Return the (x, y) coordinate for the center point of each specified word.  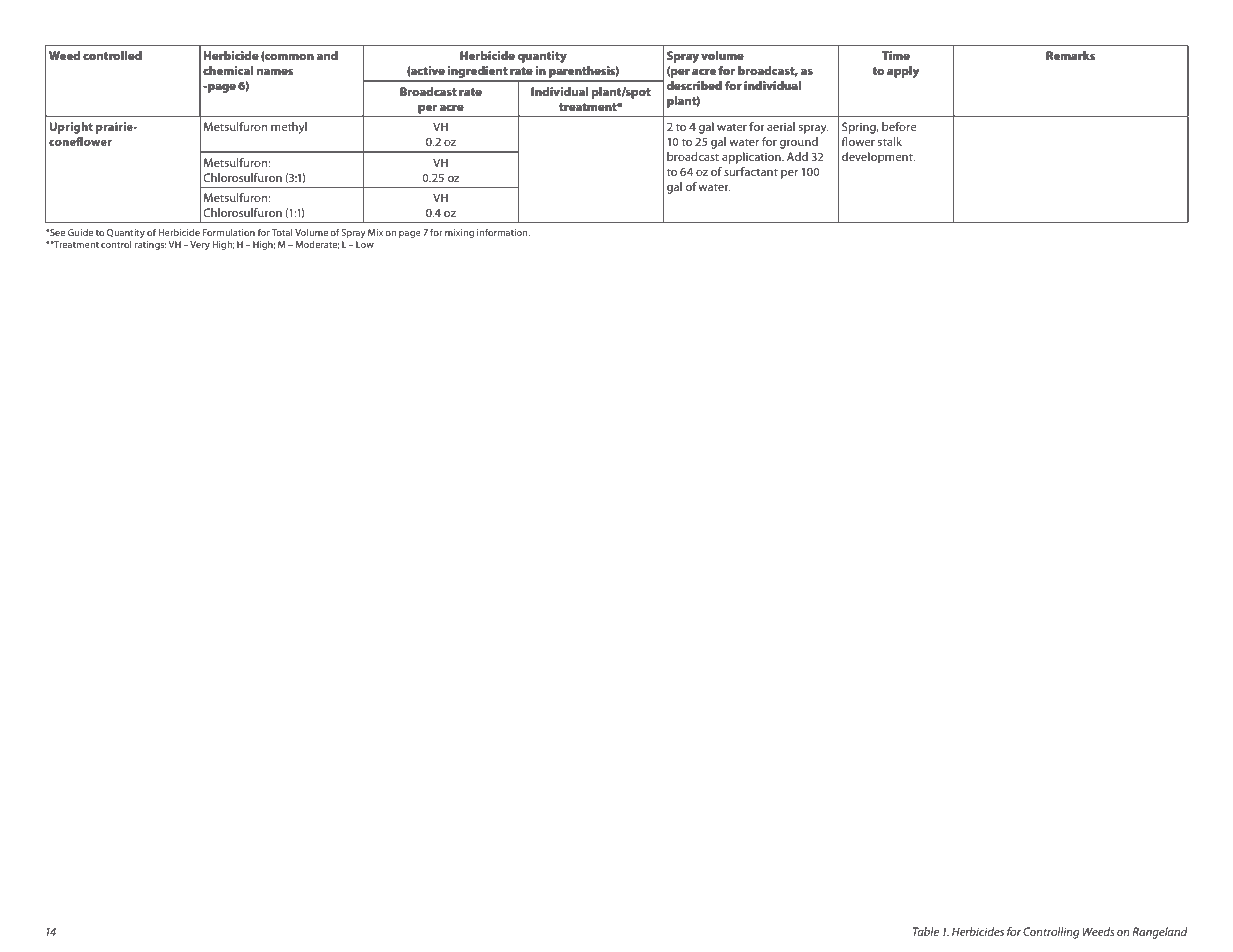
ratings (150, 245)
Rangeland (1160, 933)
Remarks (1070, 55)
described (694, 85)
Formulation (228, 232)
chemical (228, 70)
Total (282, 232)
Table (926, 931)
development (878, 158)
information (503, 232)
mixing (459, 233)
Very (200, 245)
